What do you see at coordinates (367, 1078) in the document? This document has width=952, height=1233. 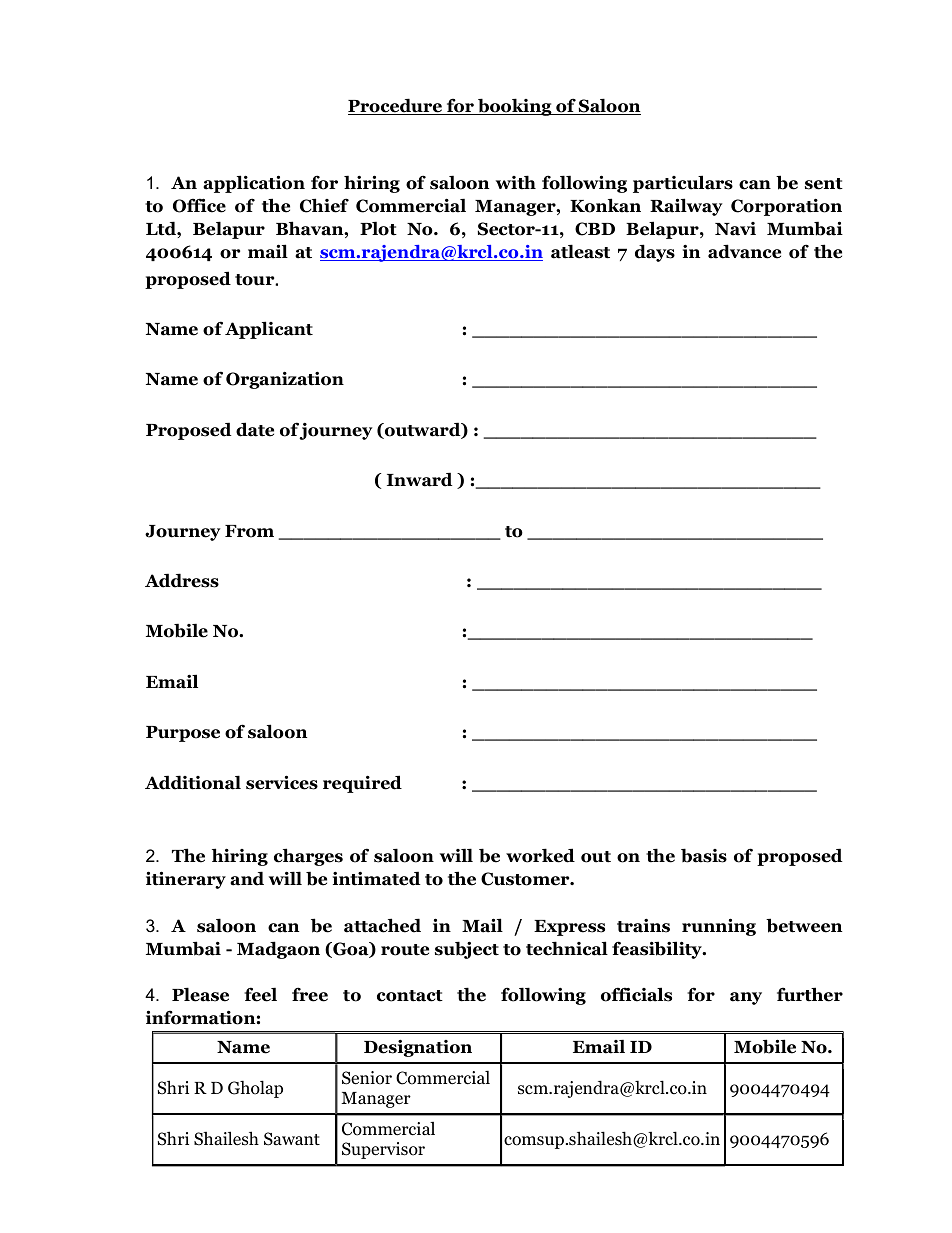 I see `Senior` at bounding box center [367, 1078].
